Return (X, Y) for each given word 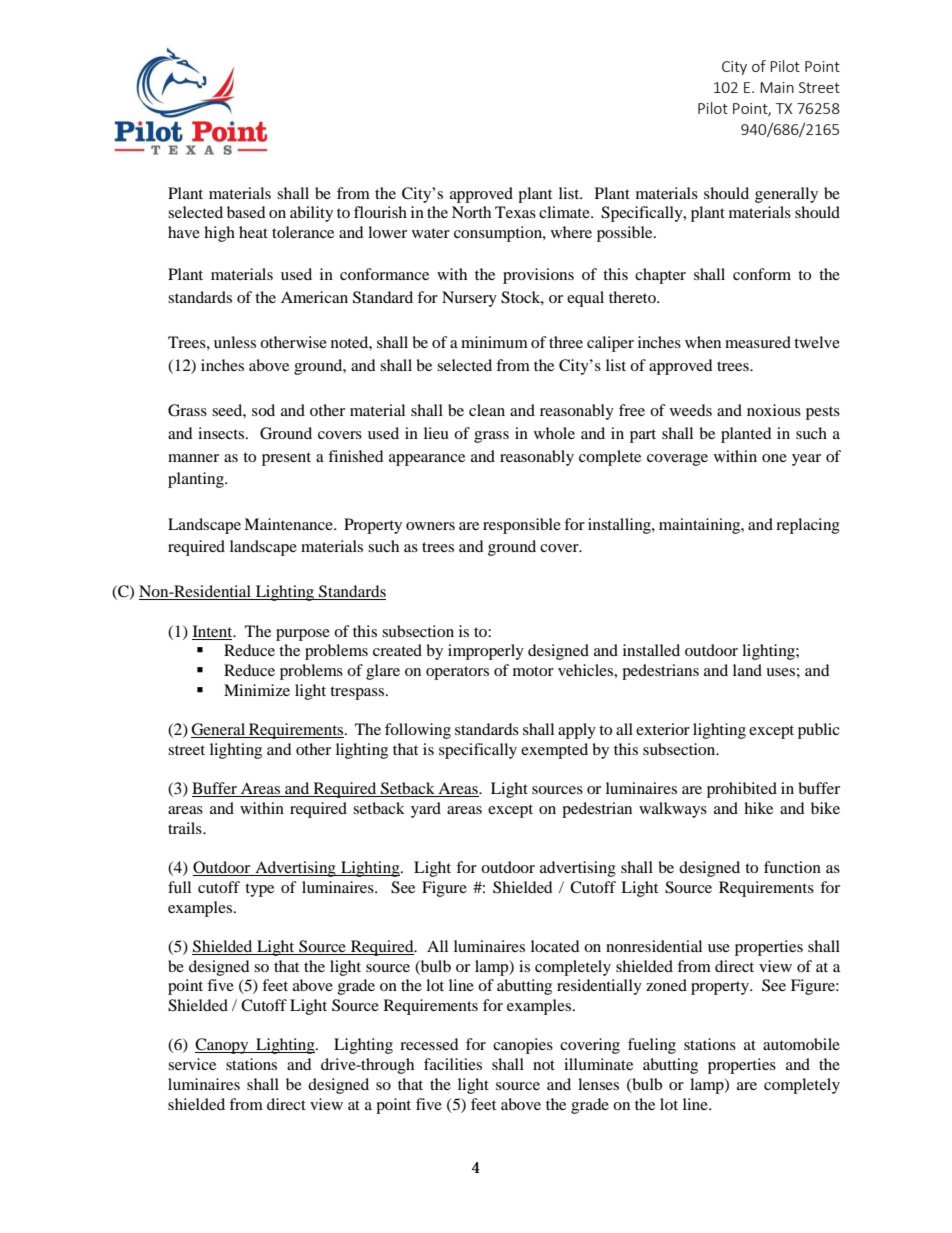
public (819, 731)
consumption (499, 234)
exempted (554, 751)
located (555, 946)
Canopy (223, 1046)
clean (487, 410)
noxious (774, 410)
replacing (808, 526)
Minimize (257, 690)
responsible (522, 526)
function (792, 867)
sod (263, 410)
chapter (660, 276)
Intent (214, 631)
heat (253, 232)
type (259, 890)
